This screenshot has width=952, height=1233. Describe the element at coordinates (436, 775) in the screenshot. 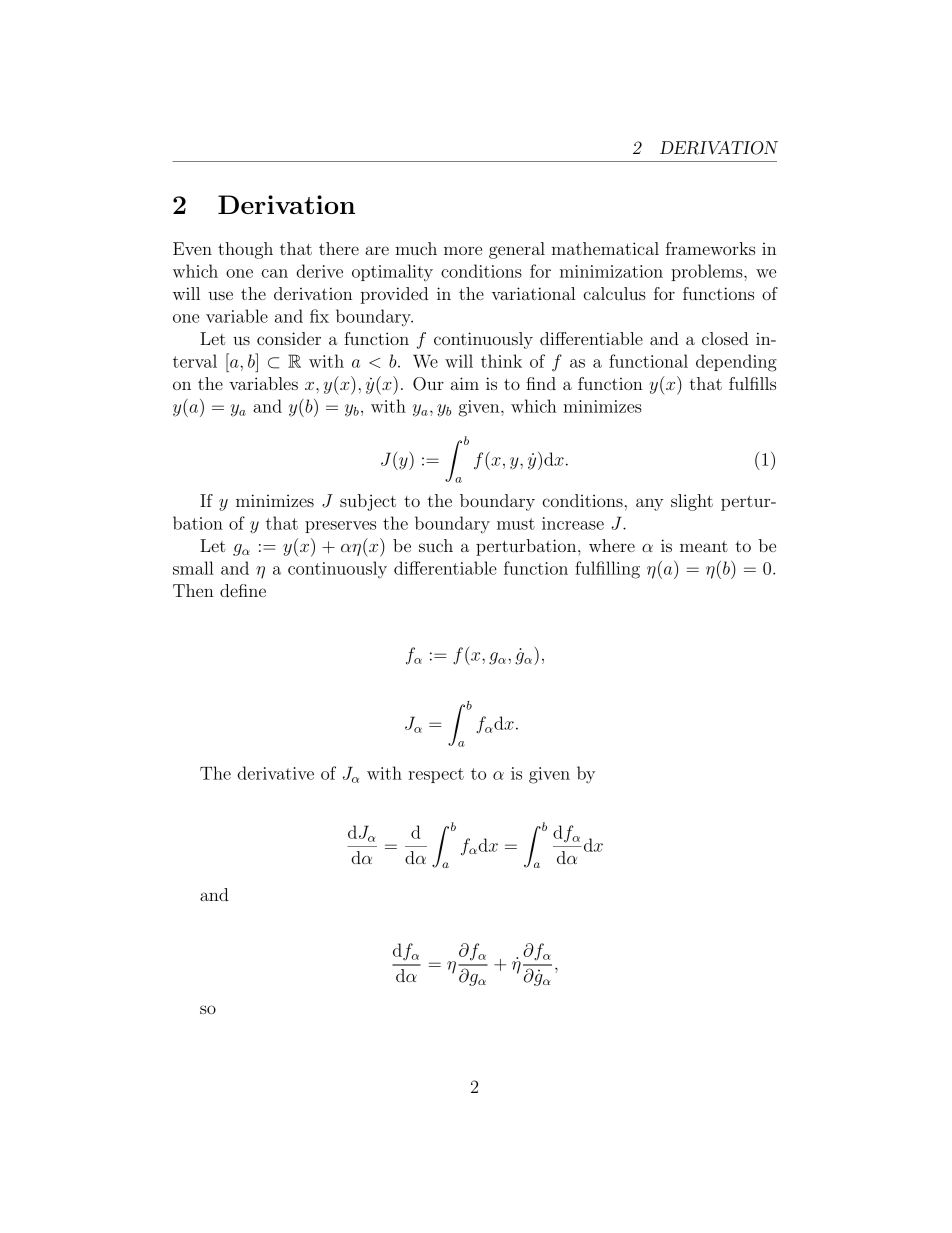

I see `respect` at that location.
